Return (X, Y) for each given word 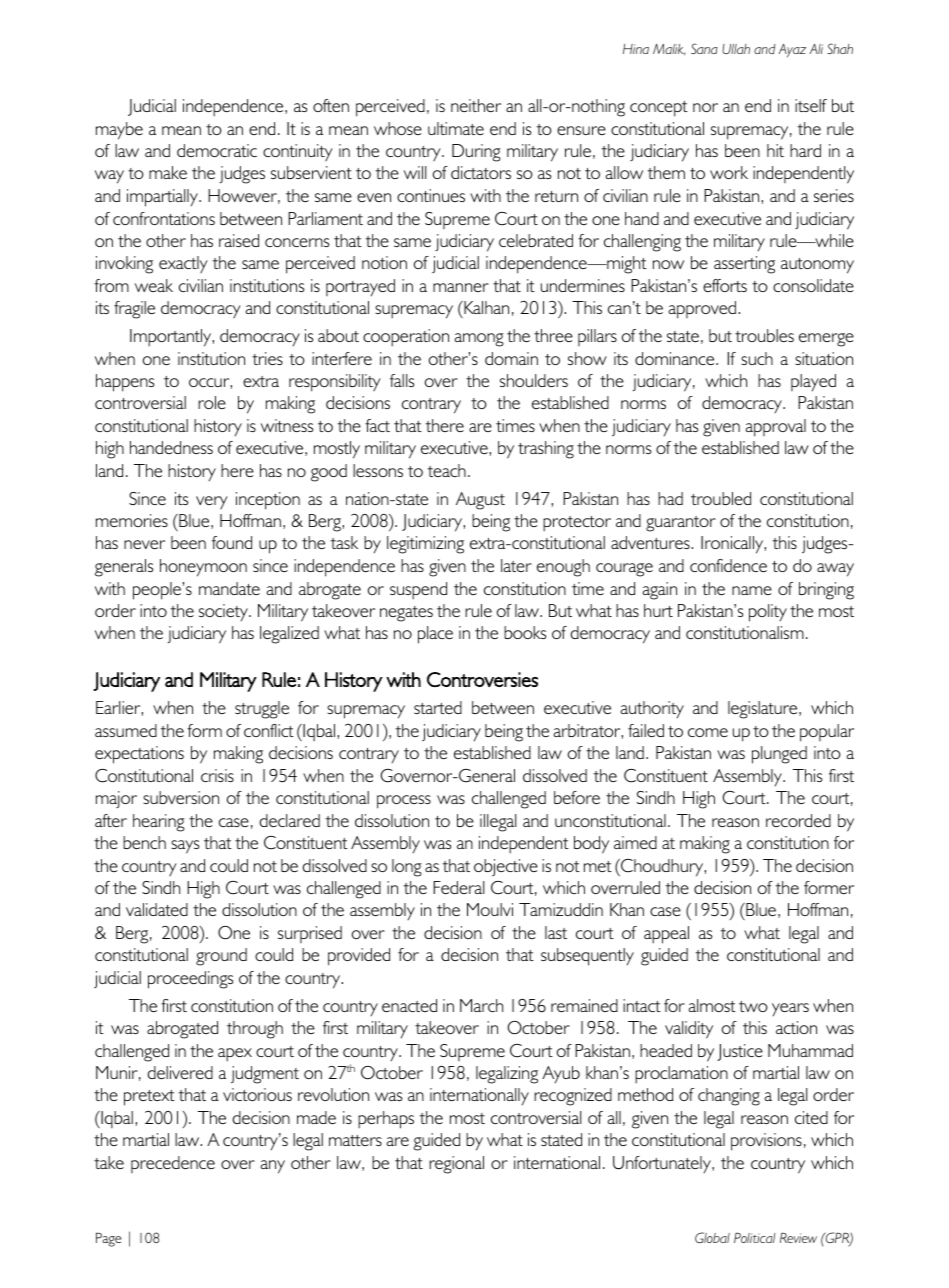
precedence (173, 1164)
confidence (728, 565)
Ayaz (792, 51)
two (753, 1006)
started (438, 707)
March (481, 1005)
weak (154, 285)
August (480, 501)
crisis (217, 775)
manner (461, 287)
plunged (779, 755)
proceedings (190, 980)
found (232, 542)
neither (476, 105)
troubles (764, 335)
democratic (217, 150)
